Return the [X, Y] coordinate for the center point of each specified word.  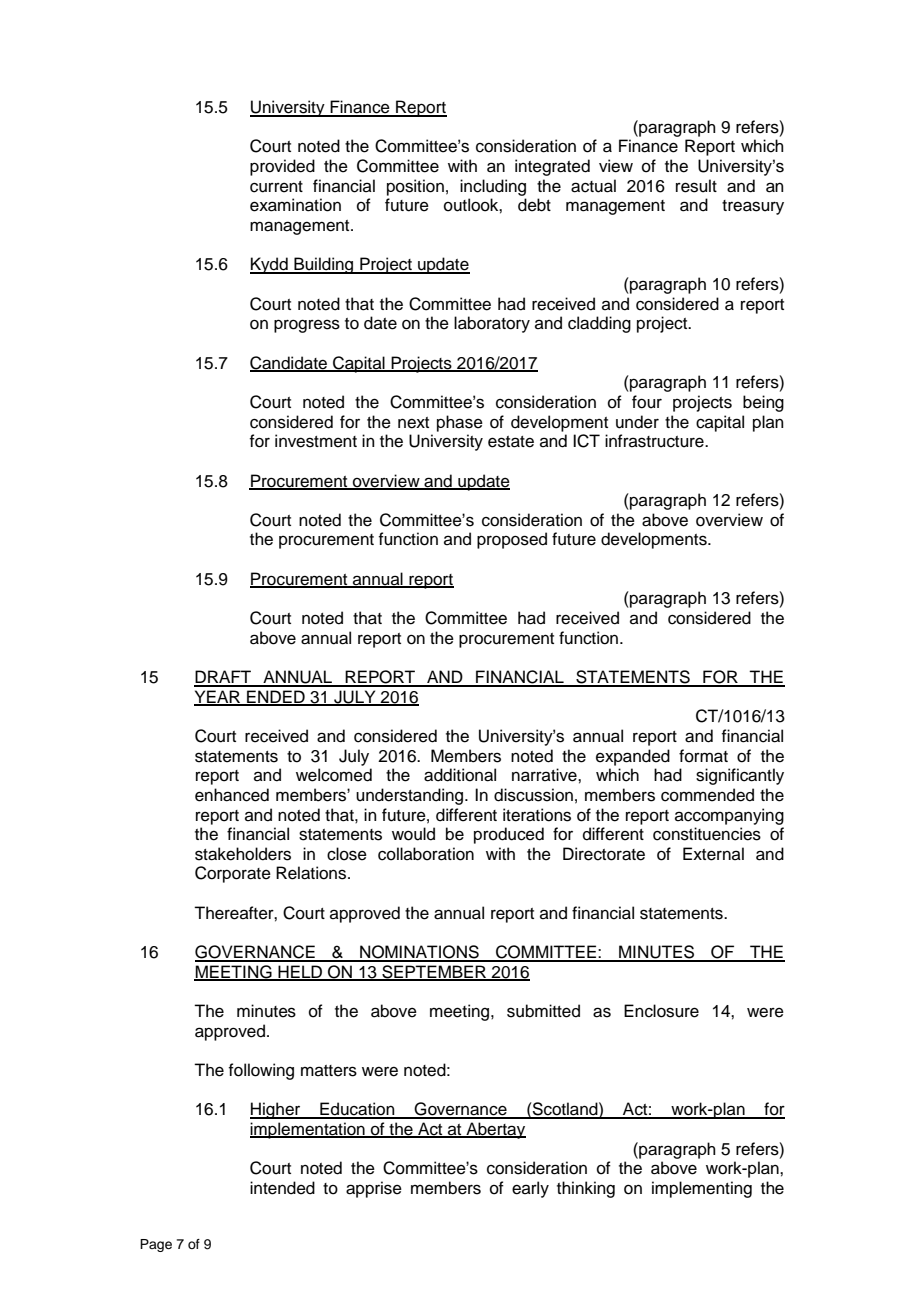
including [493, 187]
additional [460, 775]
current [276, 187]
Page [156, 1245]
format [703, 756]
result [696, 186]
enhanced [232, 795]
